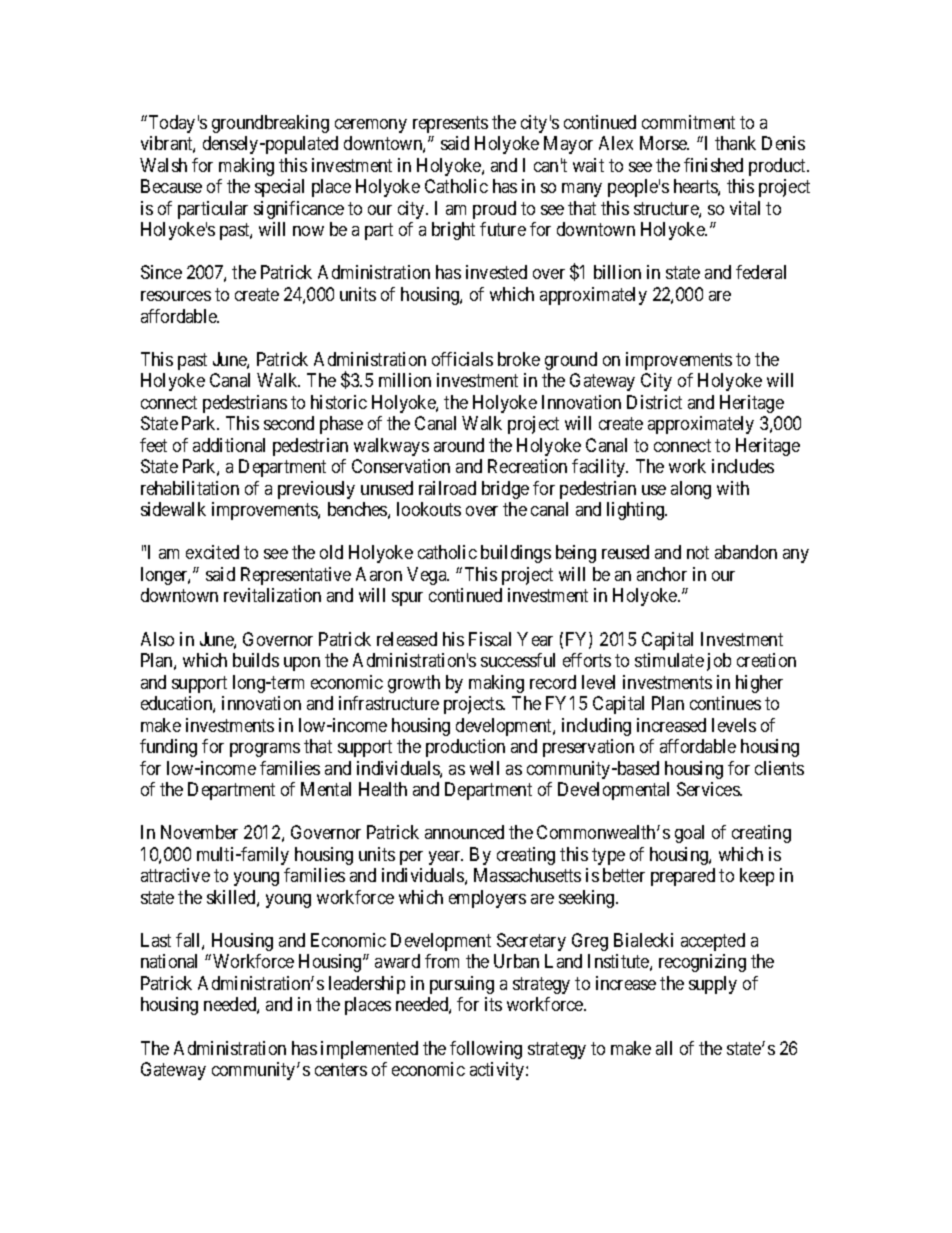 This page has width=952, height=1233. I want to click on represents, so click(450, 124).
